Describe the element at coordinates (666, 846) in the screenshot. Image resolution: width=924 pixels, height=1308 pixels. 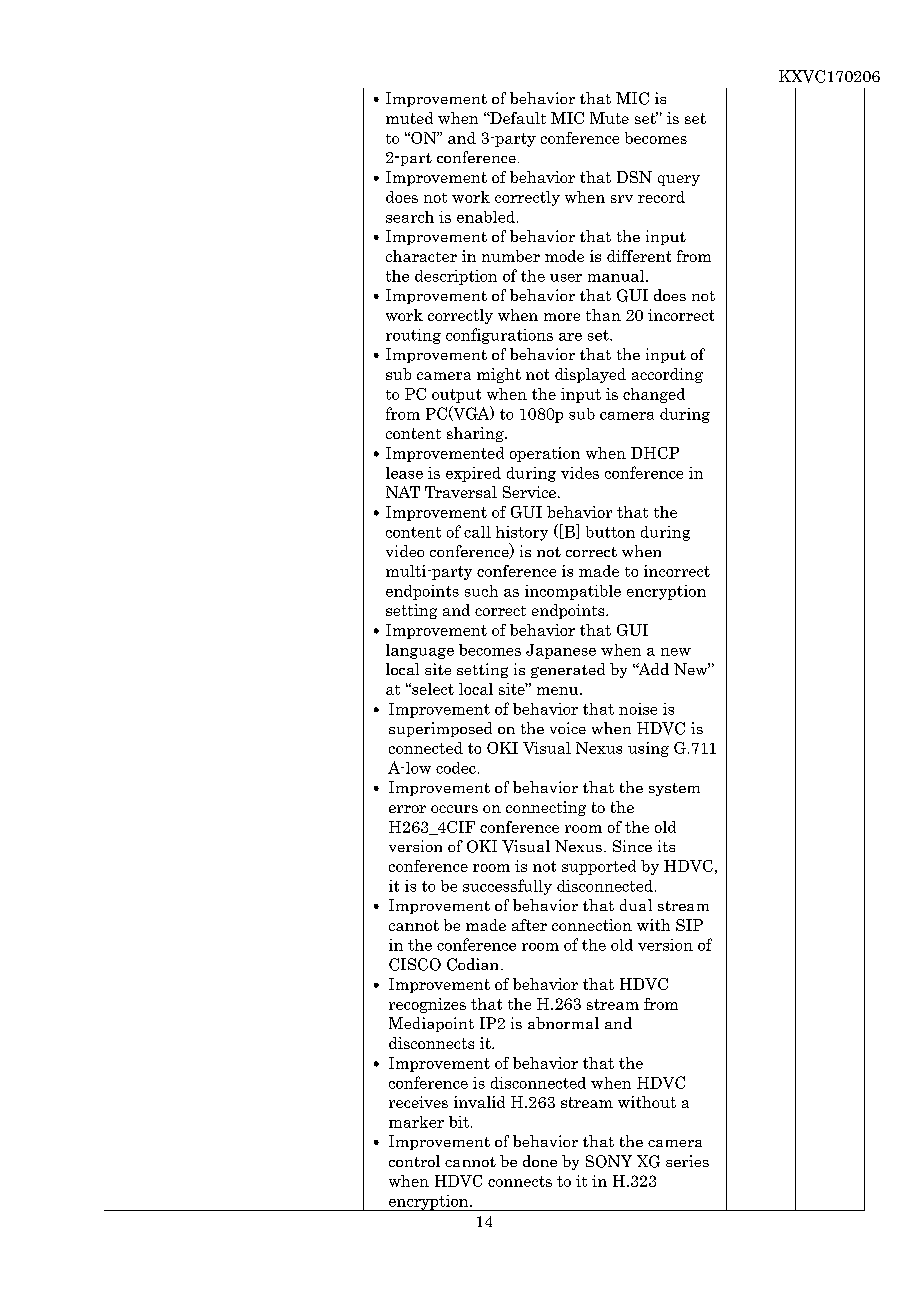
I see `its` at that location.
